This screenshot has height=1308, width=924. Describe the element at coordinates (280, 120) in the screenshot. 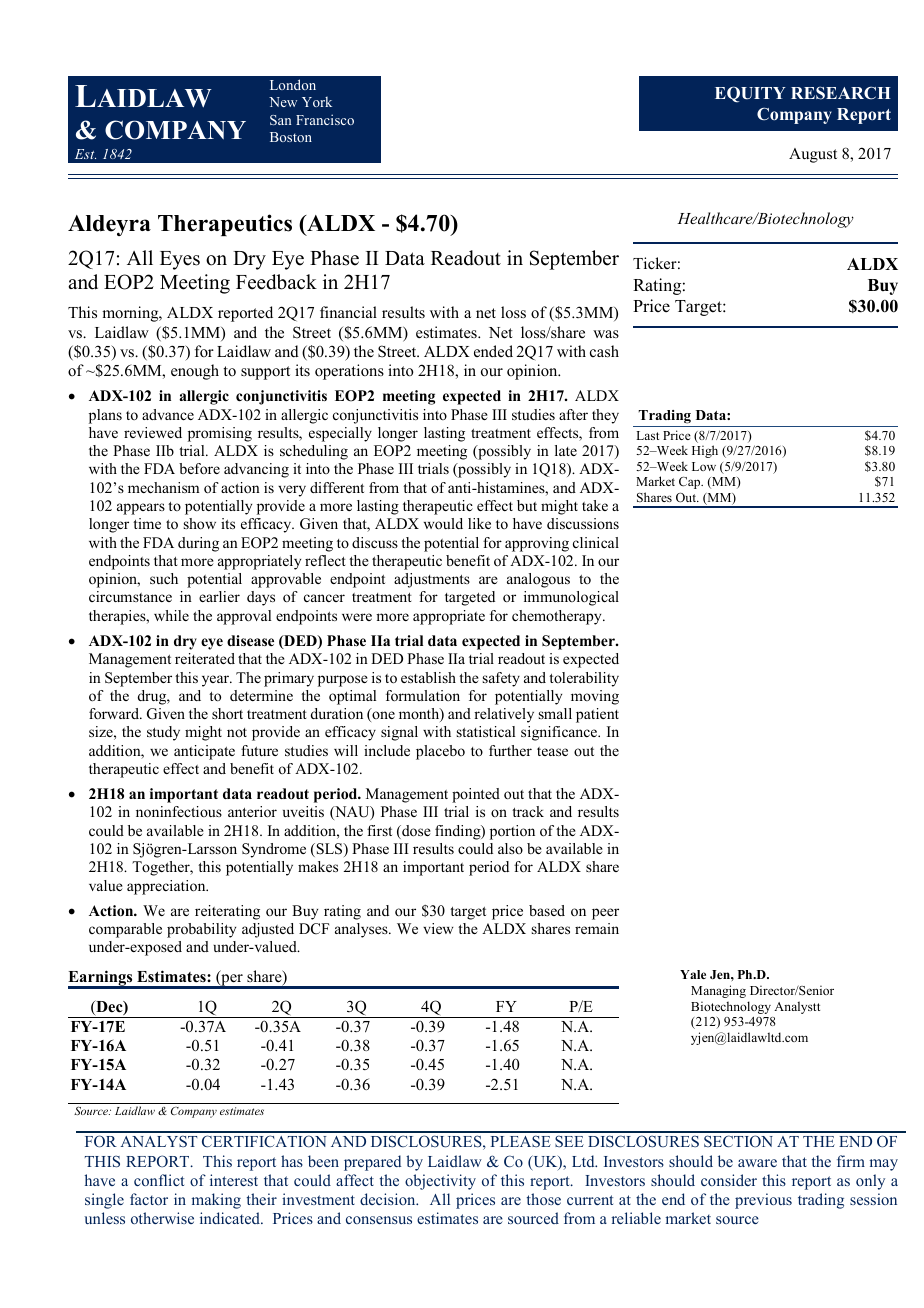

I see `San` at that location.
